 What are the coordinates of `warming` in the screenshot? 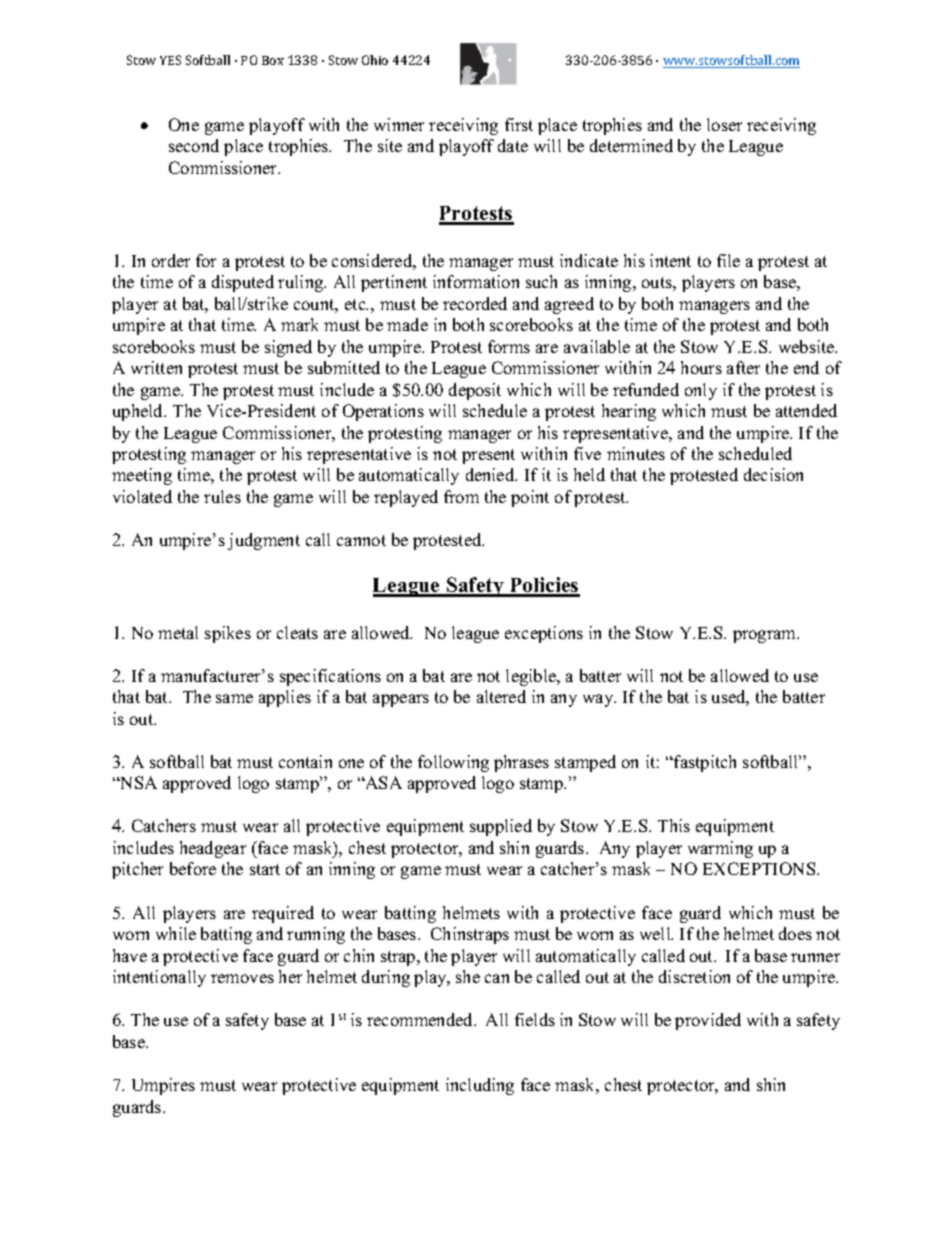 It's located at (720, 849).
